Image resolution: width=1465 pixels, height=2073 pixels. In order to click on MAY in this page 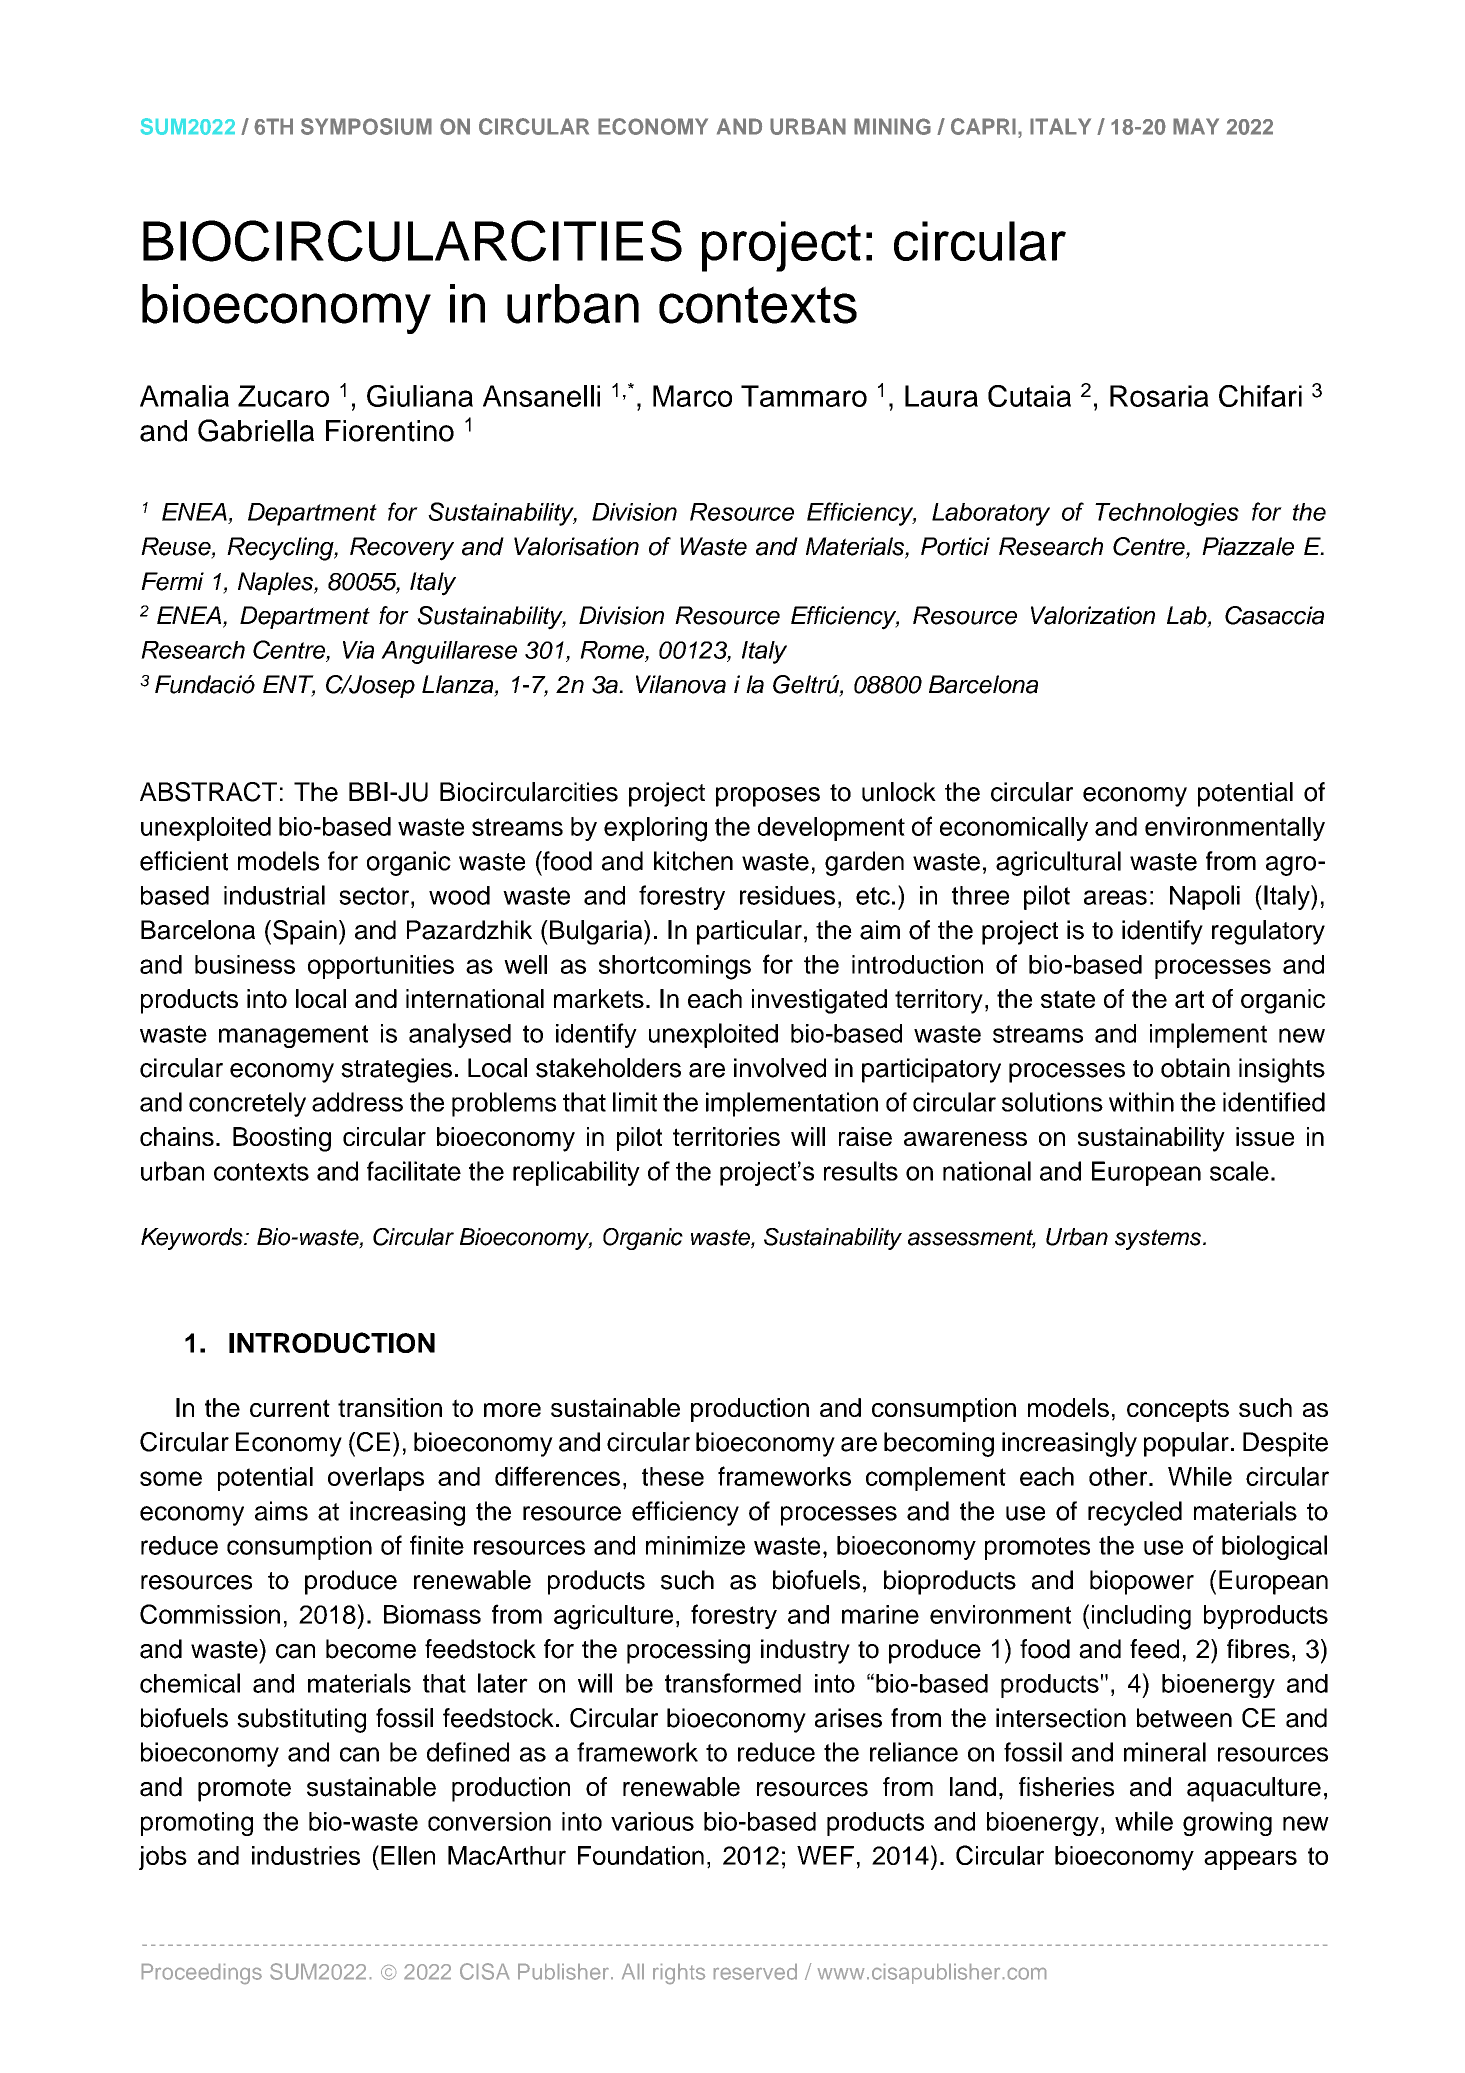, I will do `click(1196, 126)`.
